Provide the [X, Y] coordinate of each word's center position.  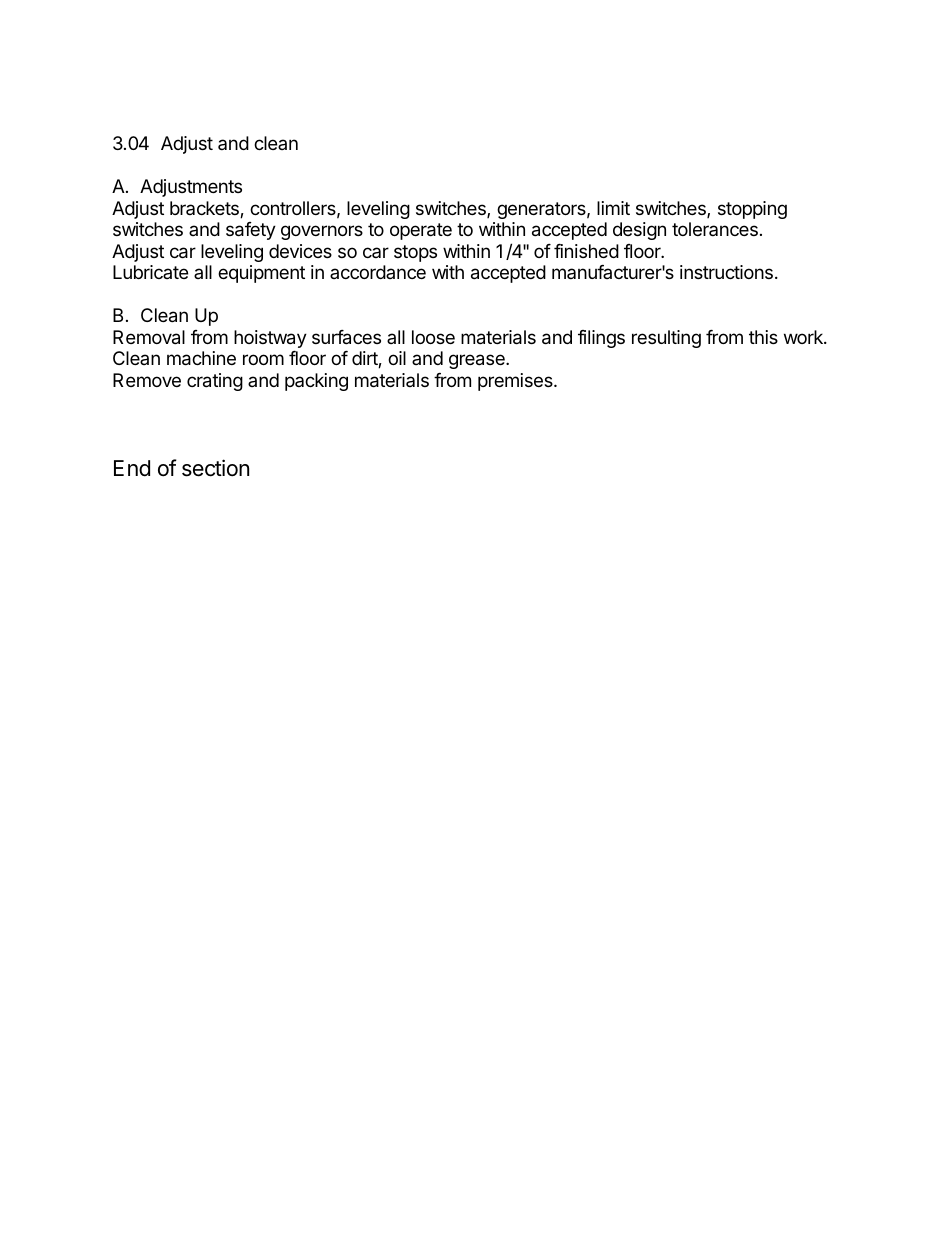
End [132, 468]
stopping [752, 210]
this [763, 337]
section [215, 468]
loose [433, 337]
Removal [149, 337]
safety [251, 231]
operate [421, 231]
